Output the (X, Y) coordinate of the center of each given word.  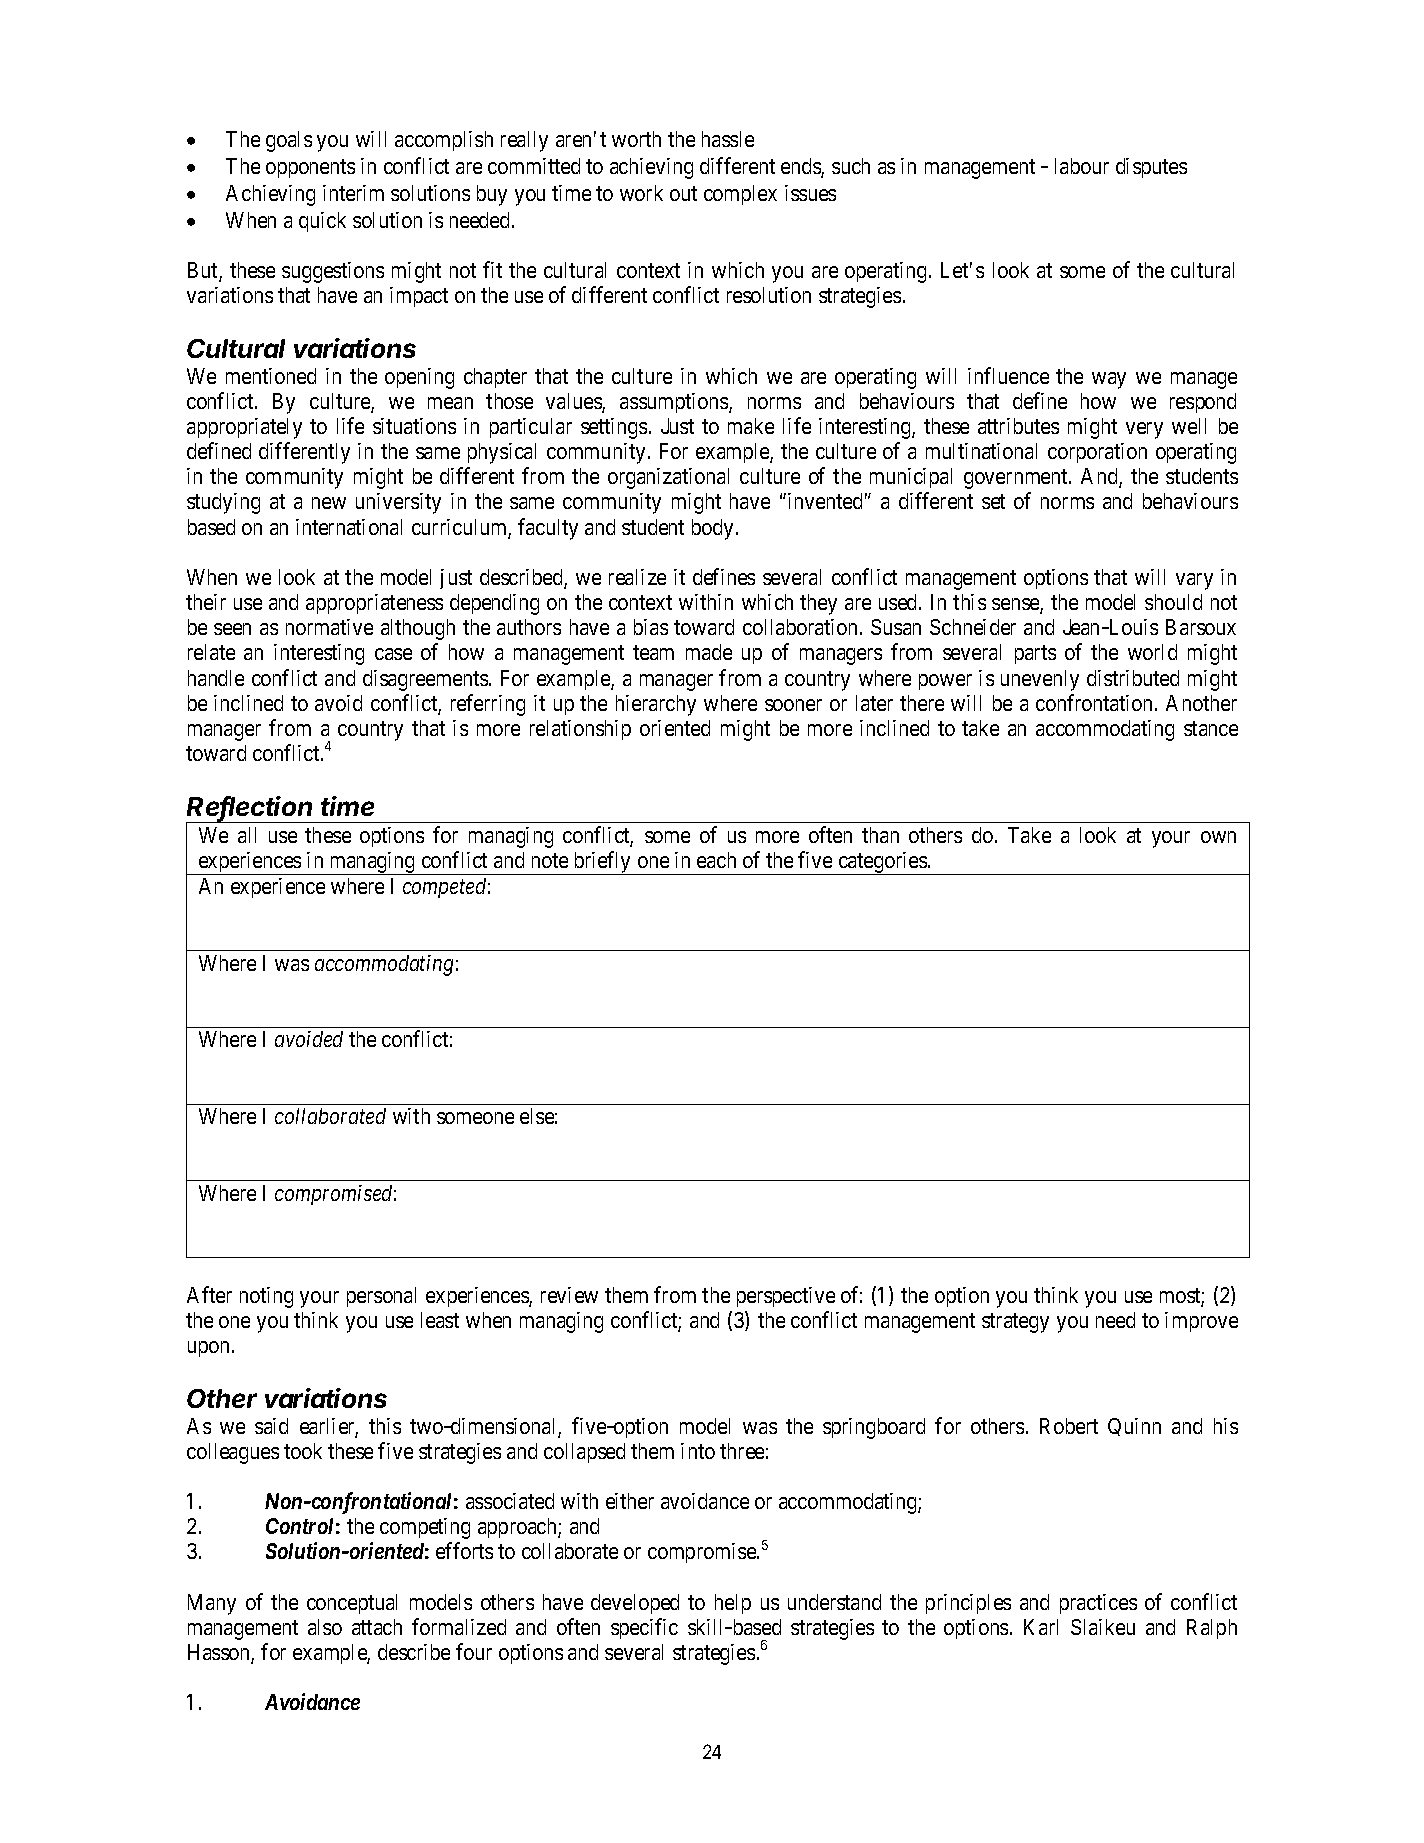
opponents (310, 168)
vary (1194, 581)
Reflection (249, 807)
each (716, 860)
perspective (786, 1297)
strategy (1015, 1323)
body (712, 529)
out (683, 193)
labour (1082, 166)
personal (381, 1297)
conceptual (352, 1604)
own (1218, 837)
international (349, 527)
